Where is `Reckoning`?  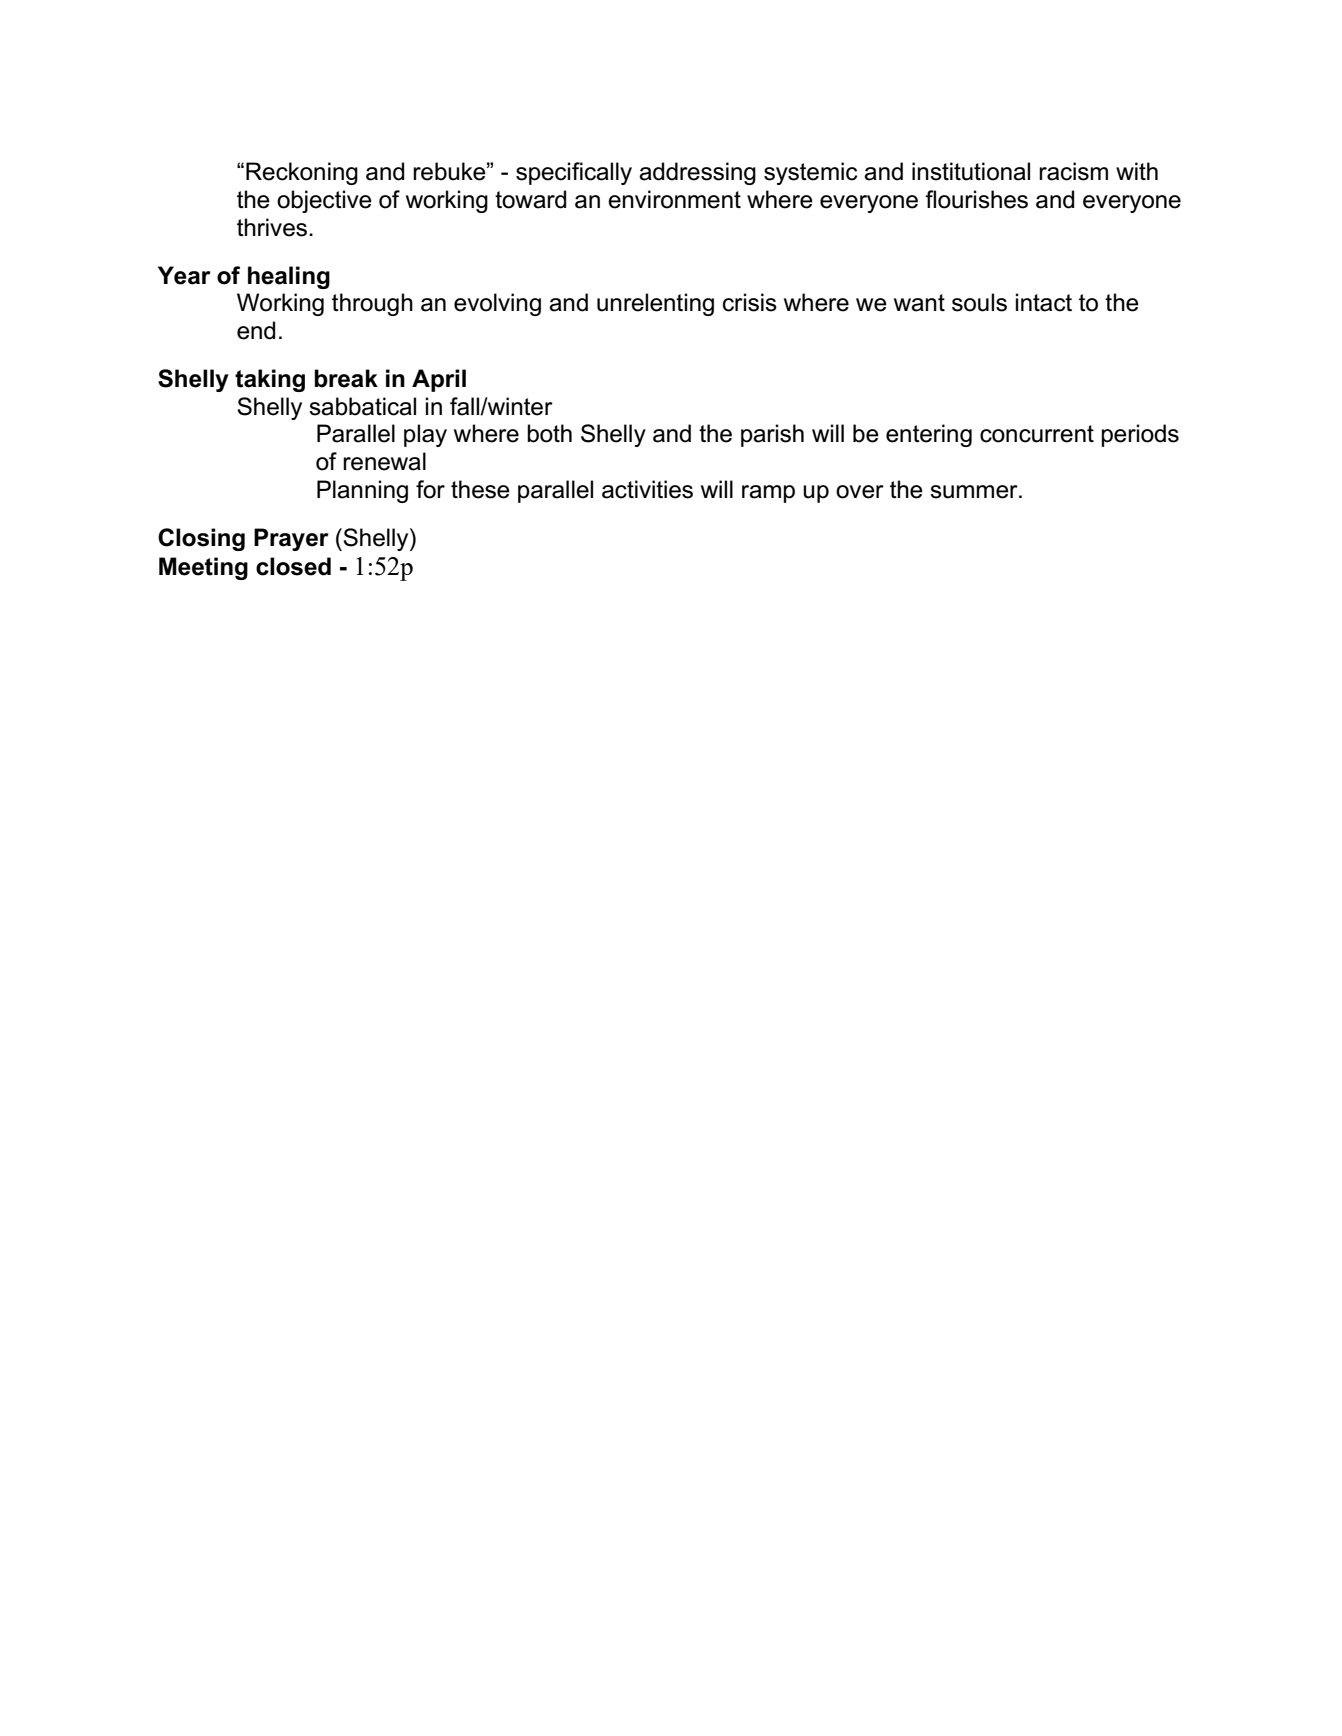
Reckoning is located at coordinates (302, 173).
